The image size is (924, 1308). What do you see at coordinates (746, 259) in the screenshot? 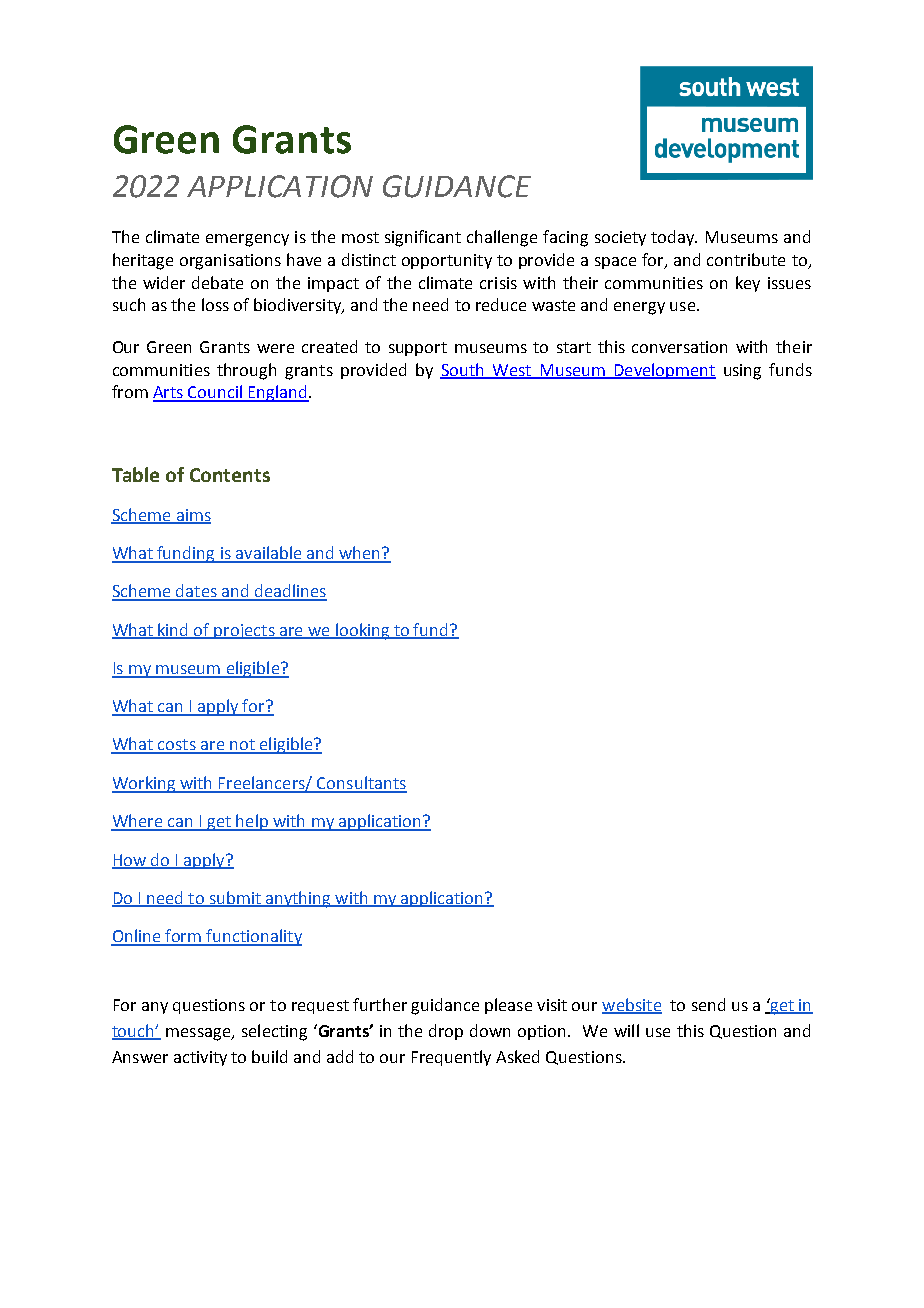
I see `contribute` at bounding box center [746, 259].
